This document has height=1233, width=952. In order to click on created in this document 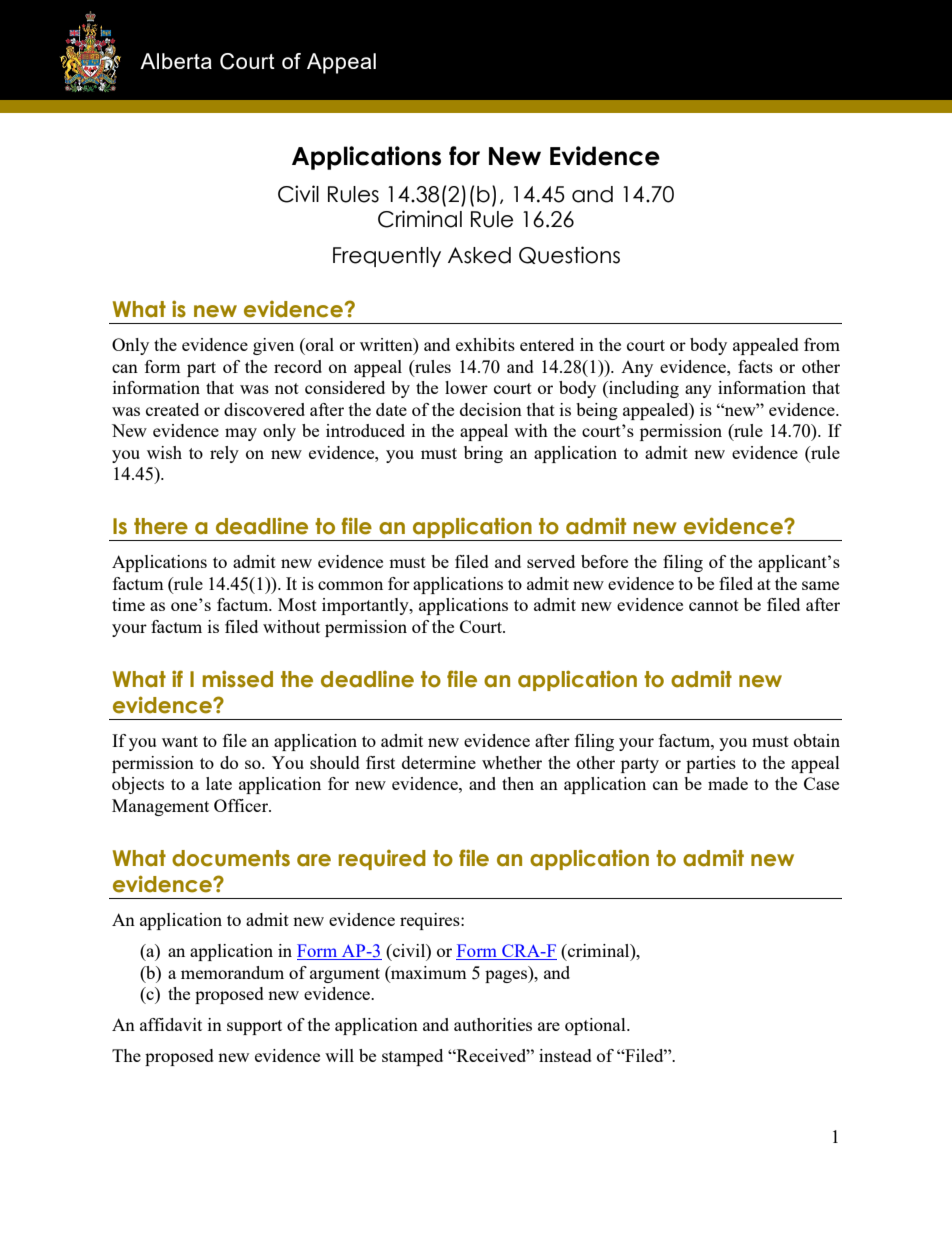, I will do `click(172, 409)`.
